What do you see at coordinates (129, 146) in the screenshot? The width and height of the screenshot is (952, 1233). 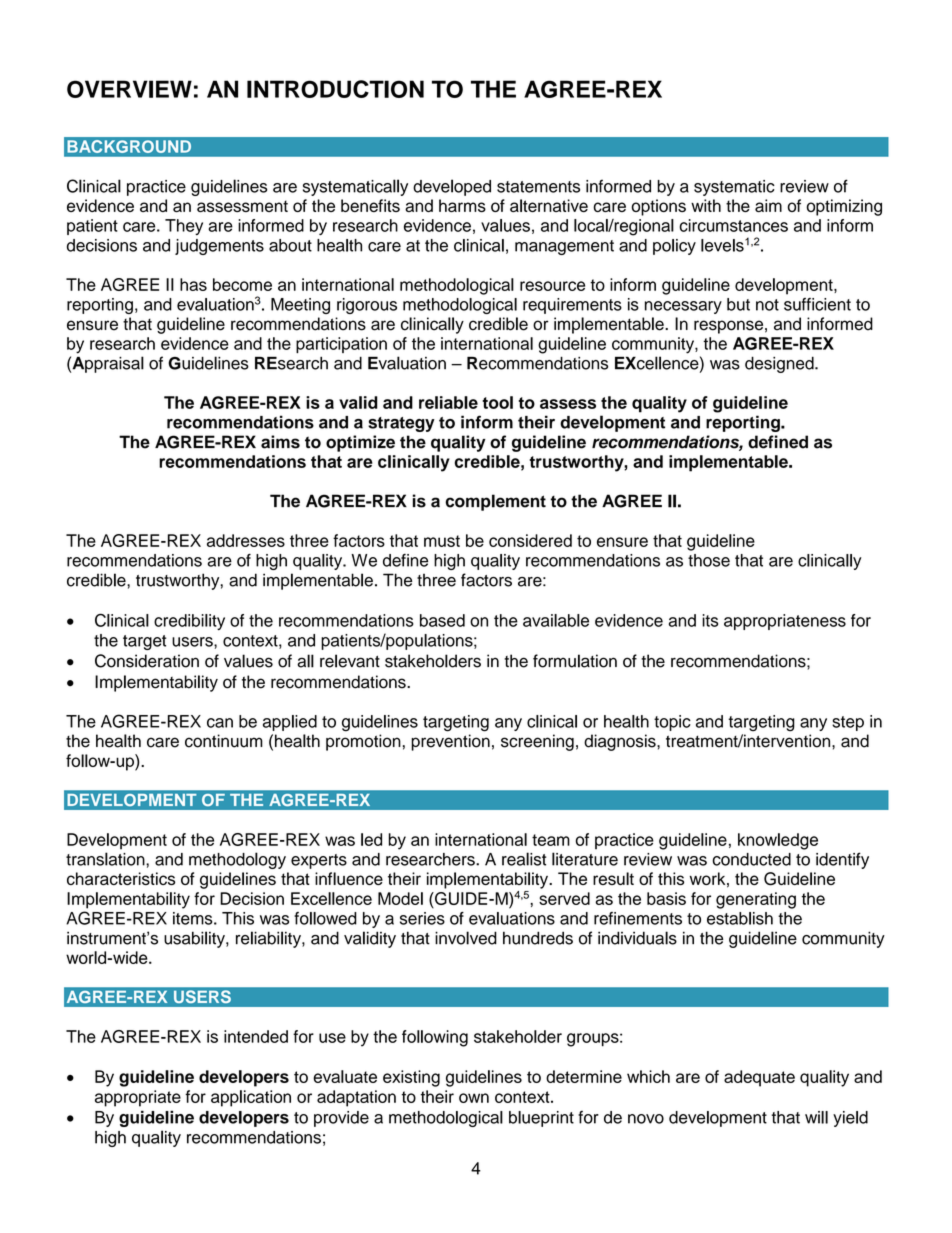 I see `BACKGROUND` at bounding box center [129, 146].
